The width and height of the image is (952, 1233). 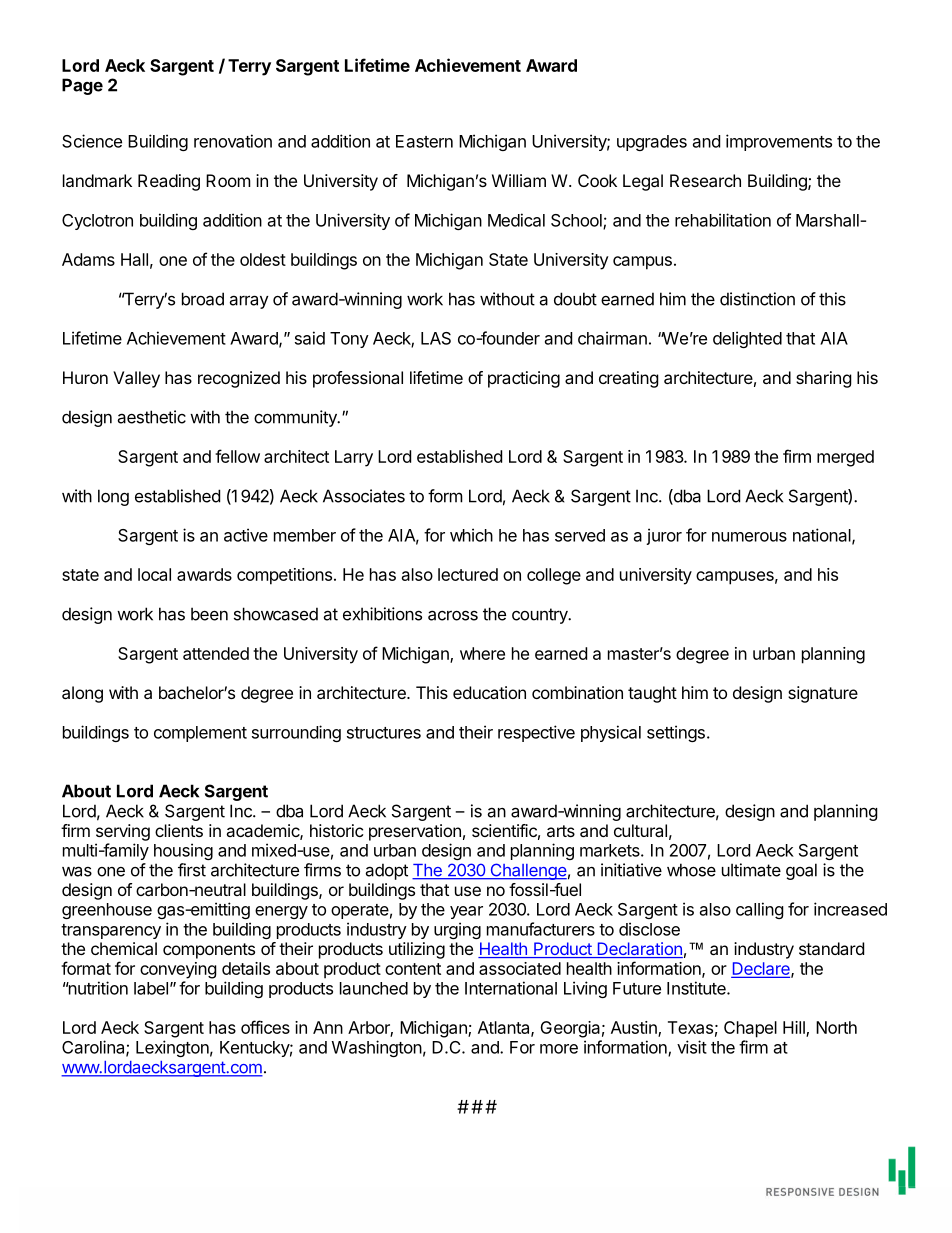 I want to click on label, so click(x=151, y=988).
